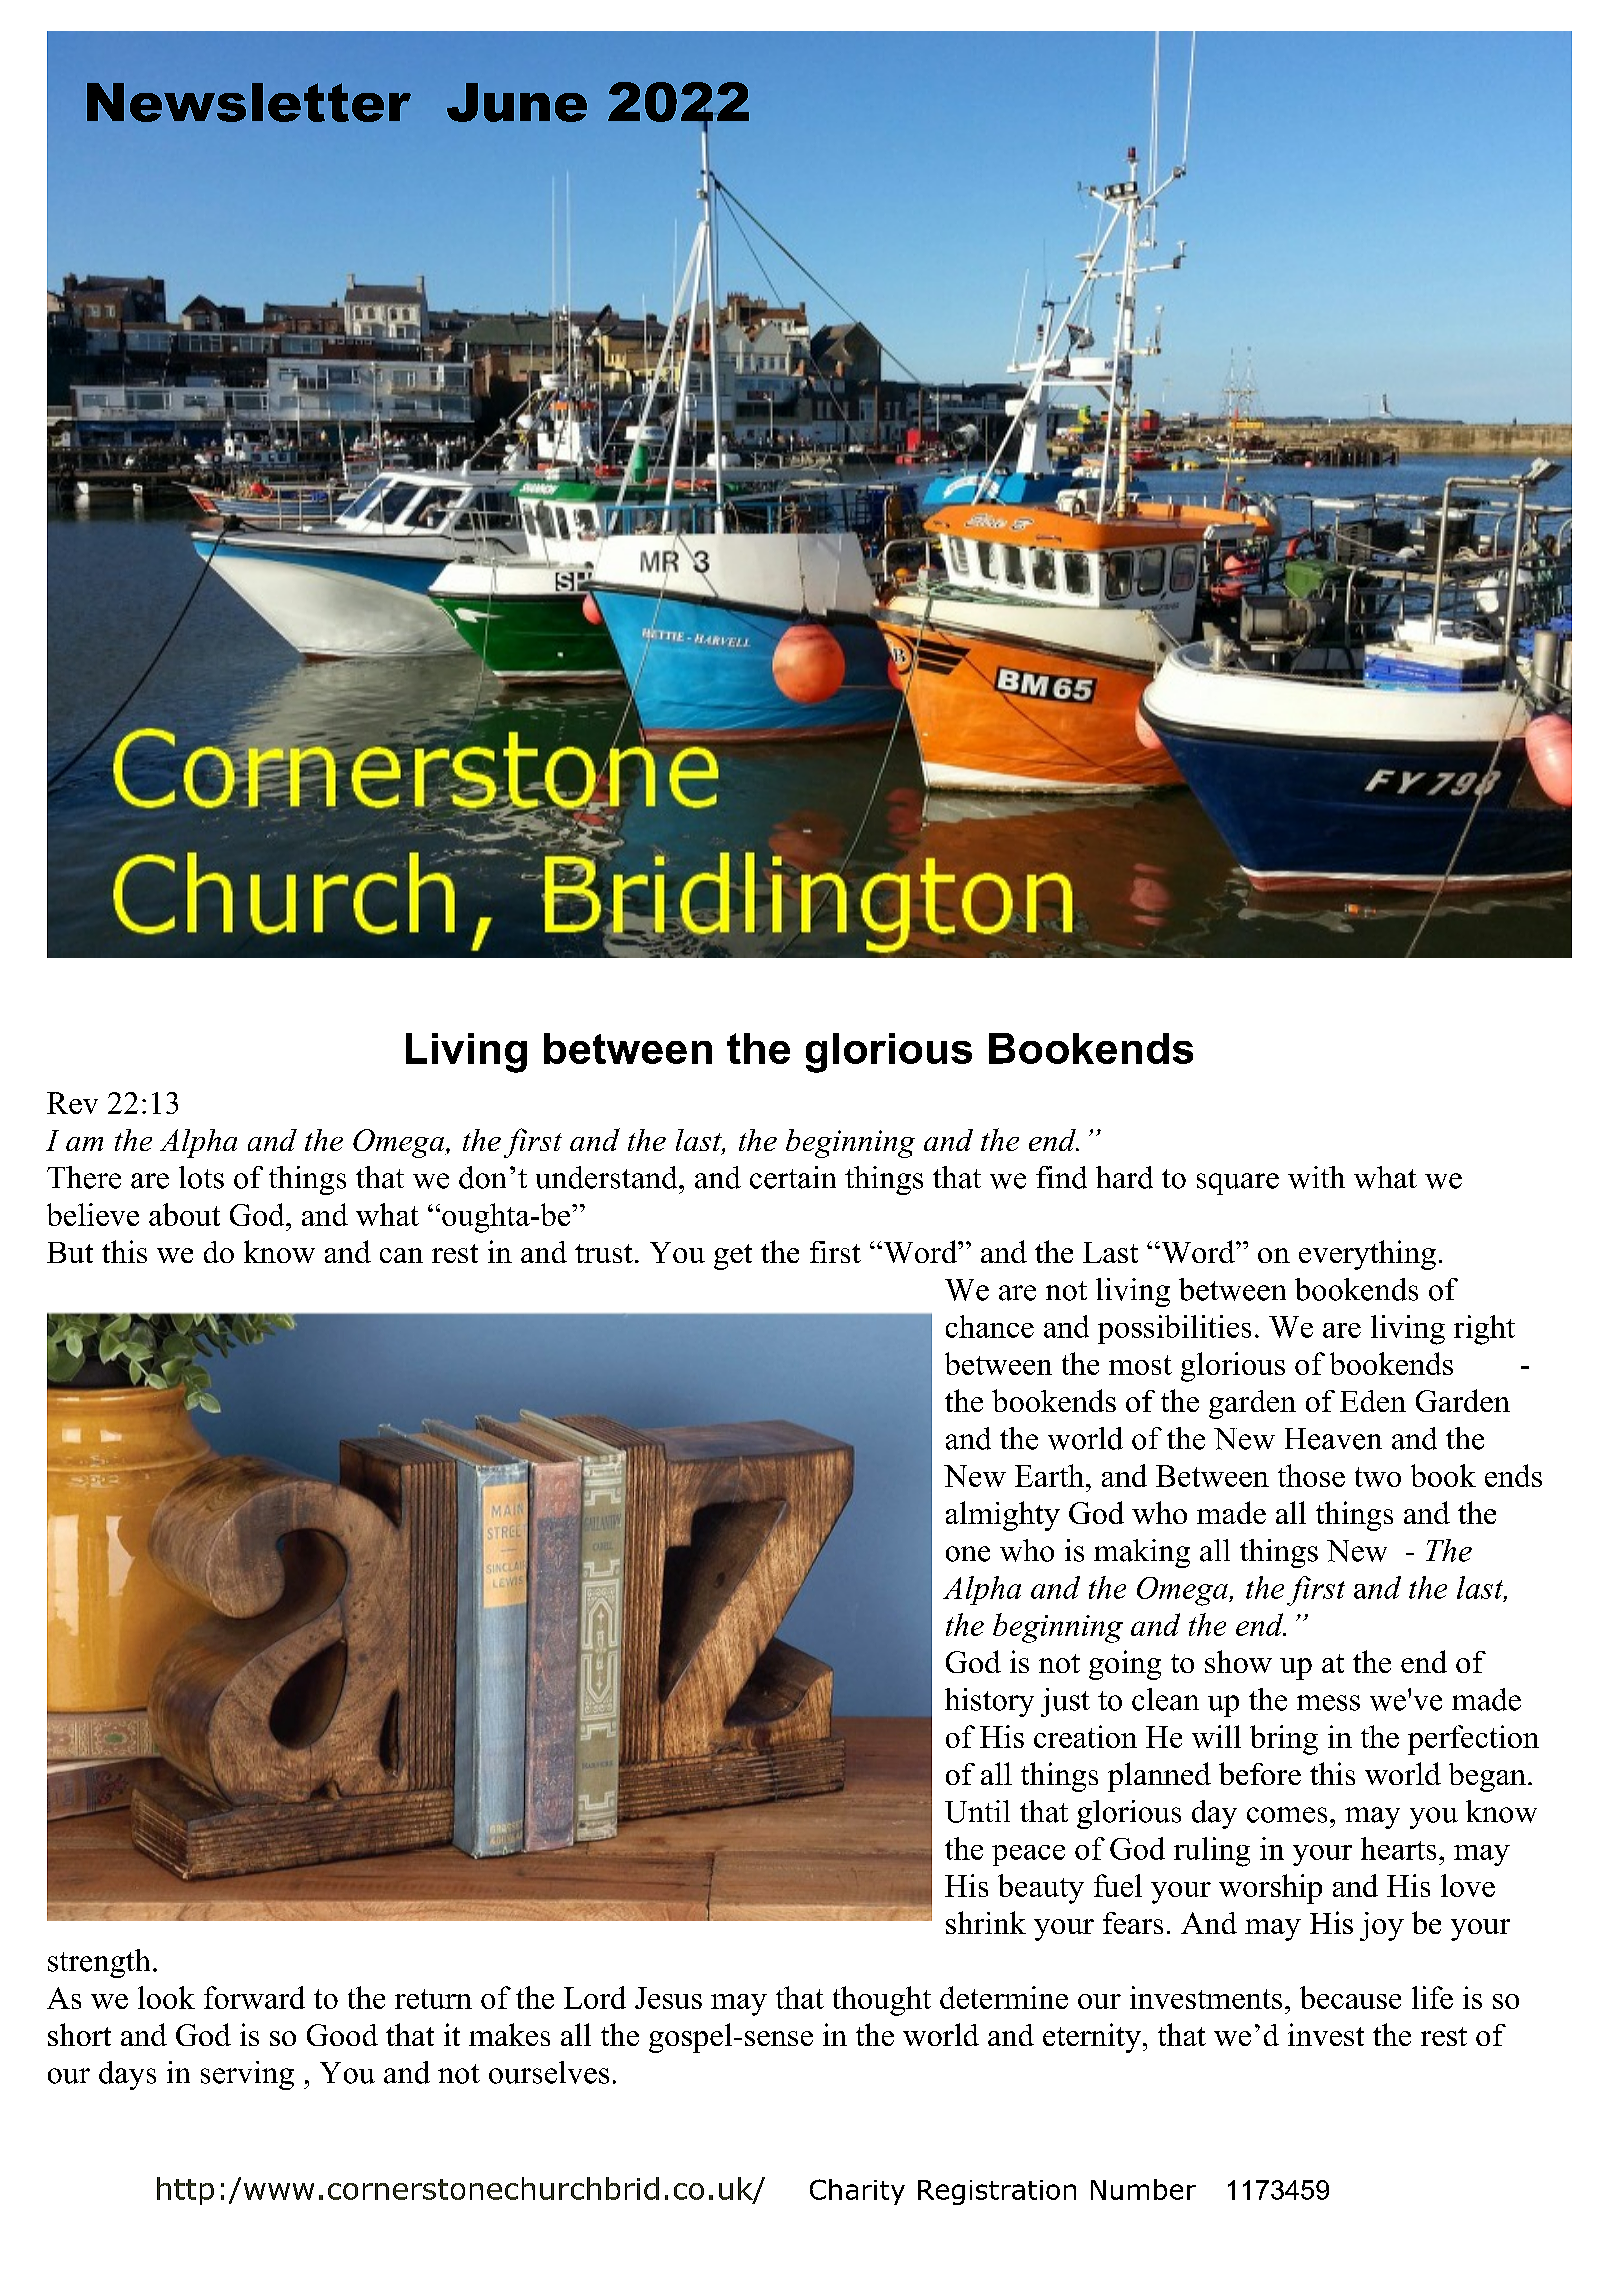 The width and height of the page is (1609, 2276). What do you see at coordinates (72, 1103) in the page?
I see `Rev` at bounding box center [72, 1103].
